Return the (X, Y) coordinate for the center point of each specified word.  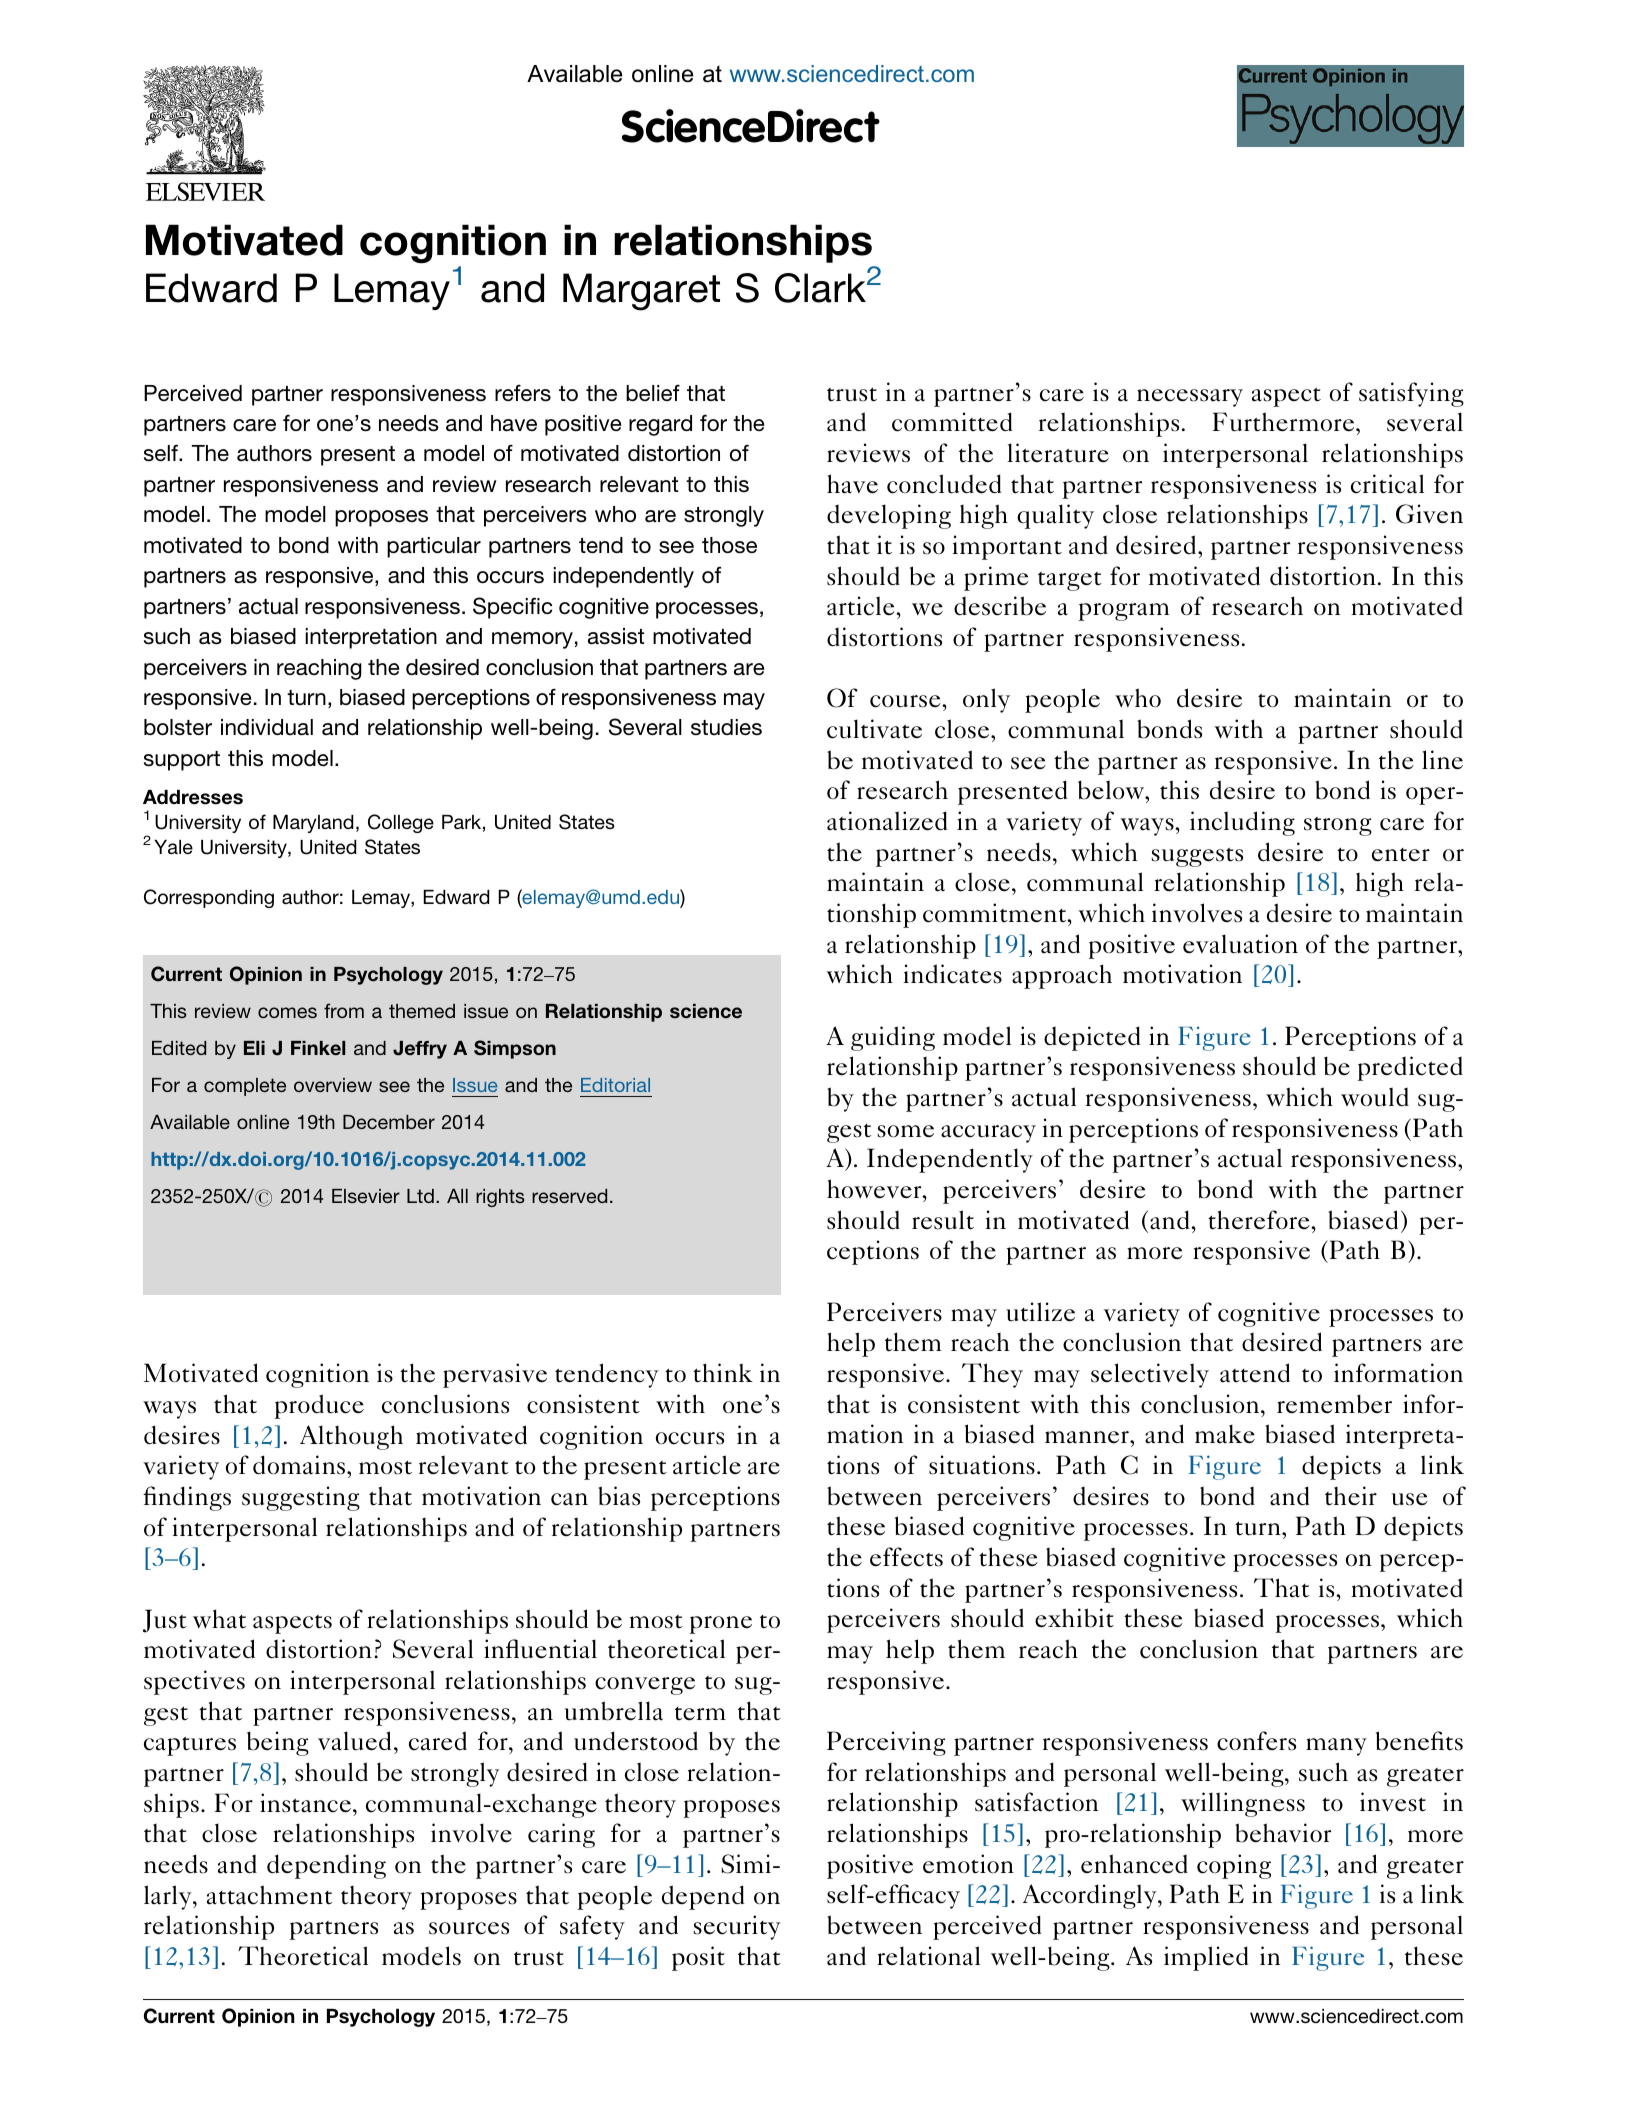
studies (726, 727)
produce (319, 1406)
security (737, 1927)
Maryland (313, 824)
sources (469, 1928)
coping (1234, 1866)
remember (1334, 1404)
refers (523, 393)
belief (653, 392)
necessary (1190, 398)
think (723, 1373)
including (1242, 823)
